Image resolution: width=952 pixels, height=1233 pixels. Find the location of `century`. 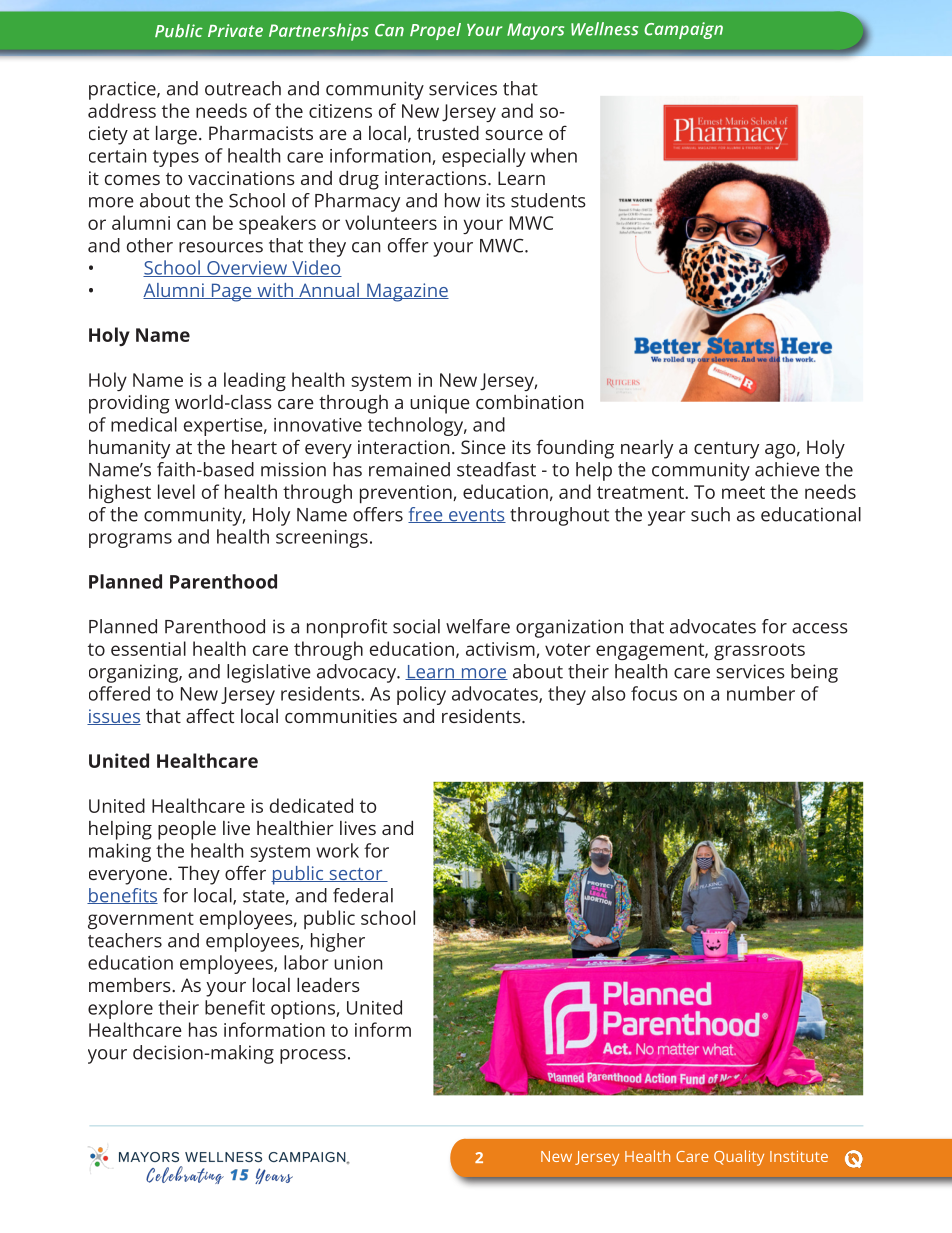

century is located at coordinates (726, 450).
